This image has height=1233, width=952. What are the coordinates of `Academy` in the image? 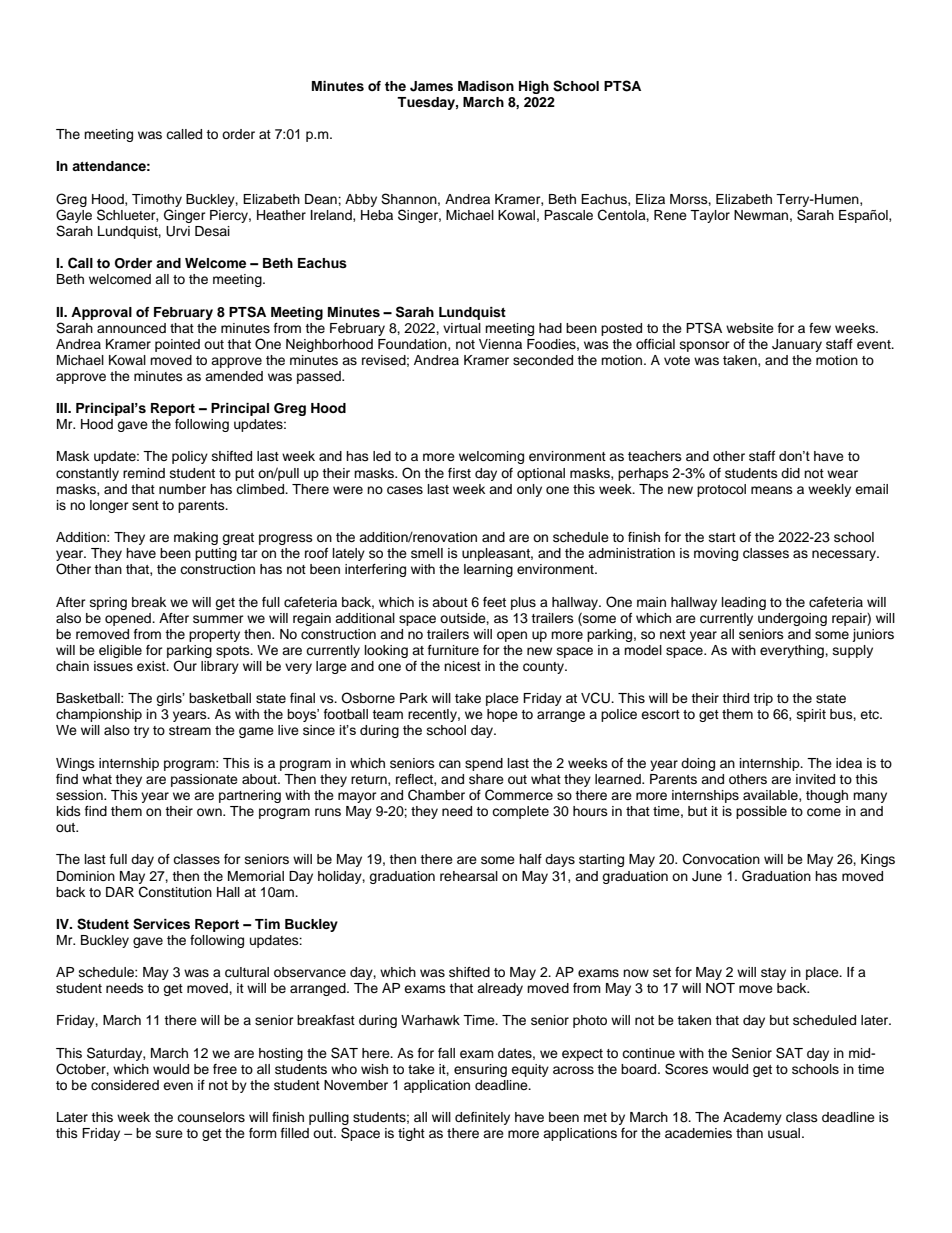 It's located at (752, 1118).
